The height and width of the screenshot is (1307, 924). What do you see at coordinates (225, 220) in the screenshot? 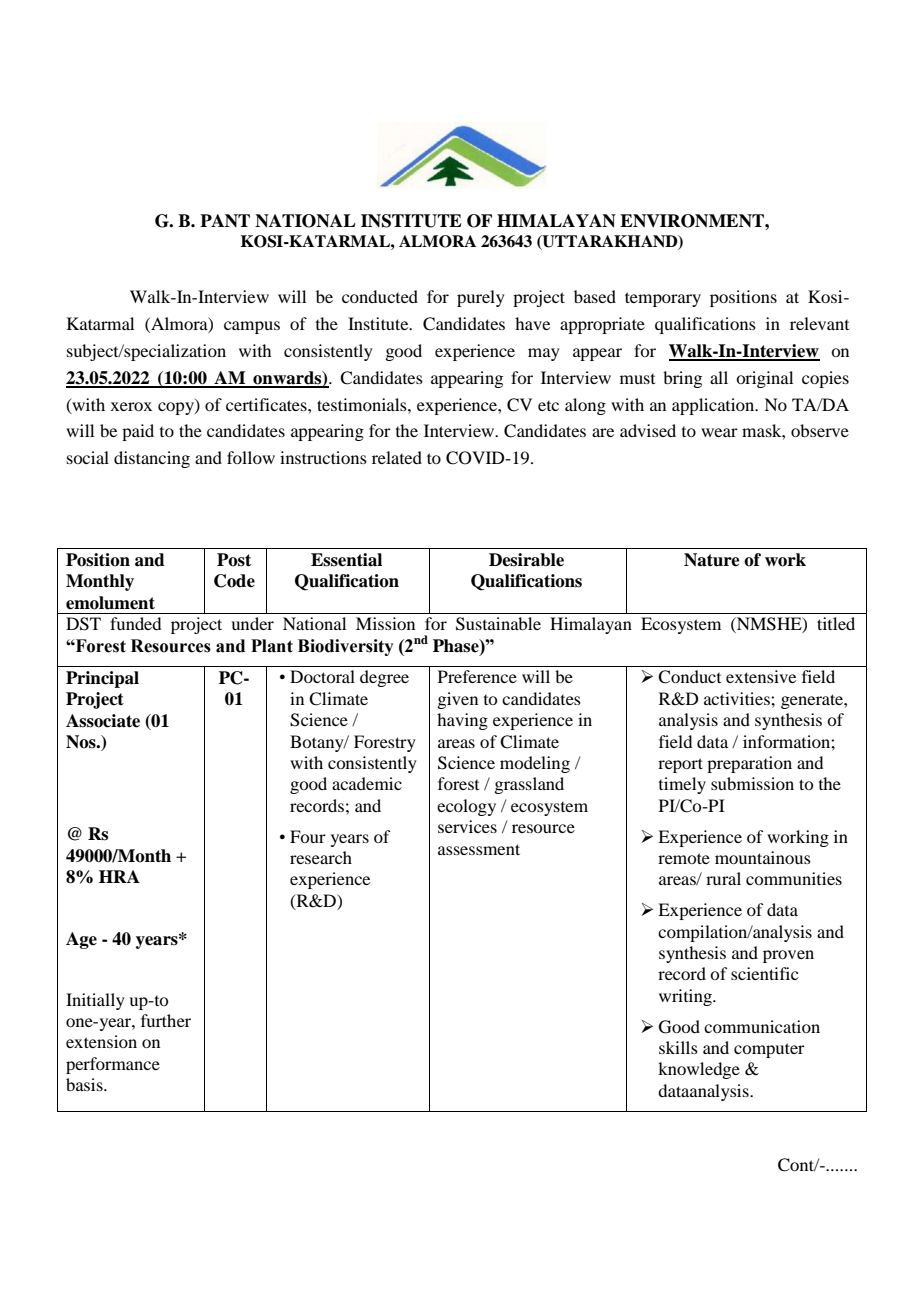
I see `PANT` at bounding box center [225, 220].
